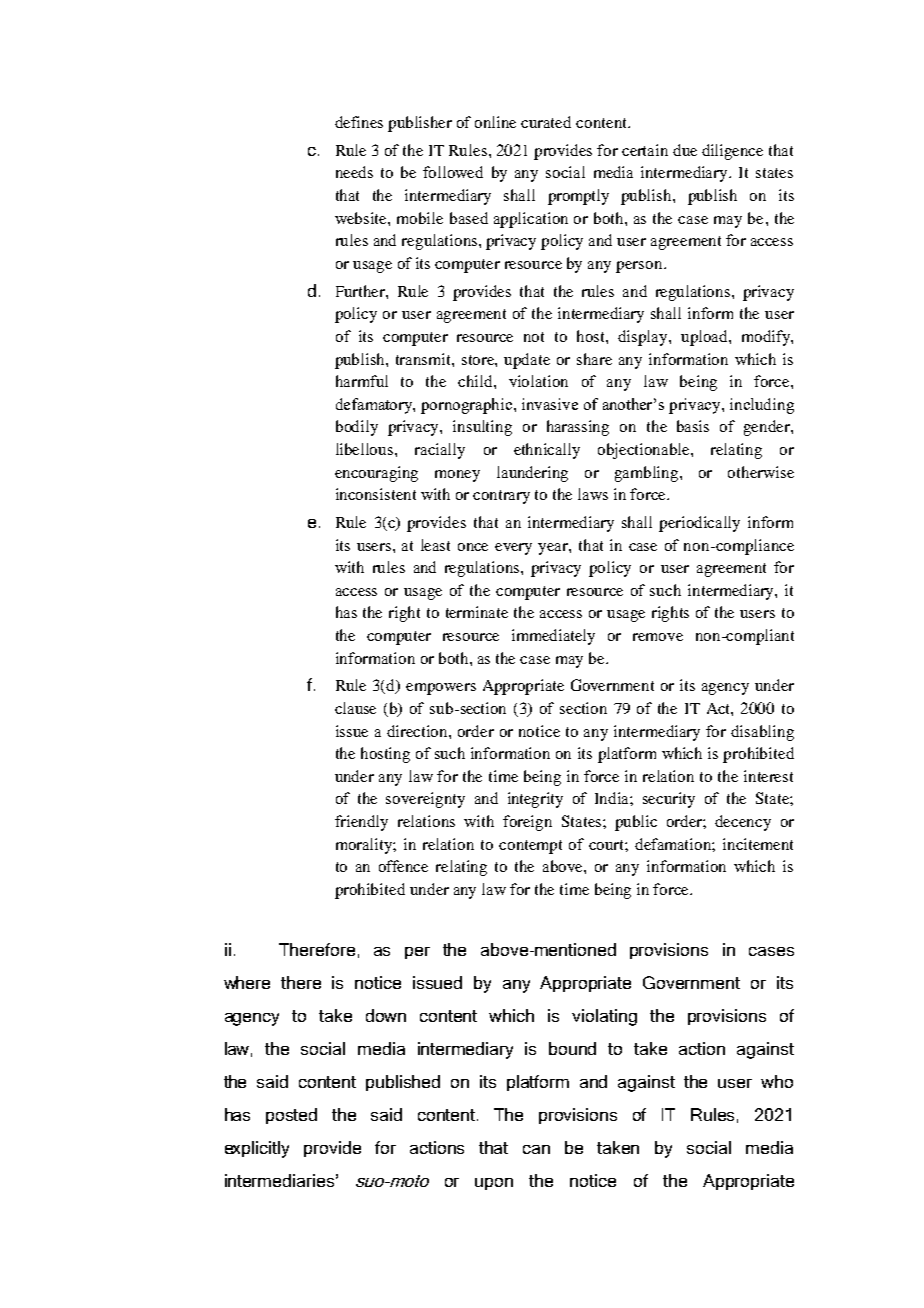 This screenshot has height=1308, width=924. Describe the element at coordinates (495, 122) in the screenshot. I see `online` at that location.
